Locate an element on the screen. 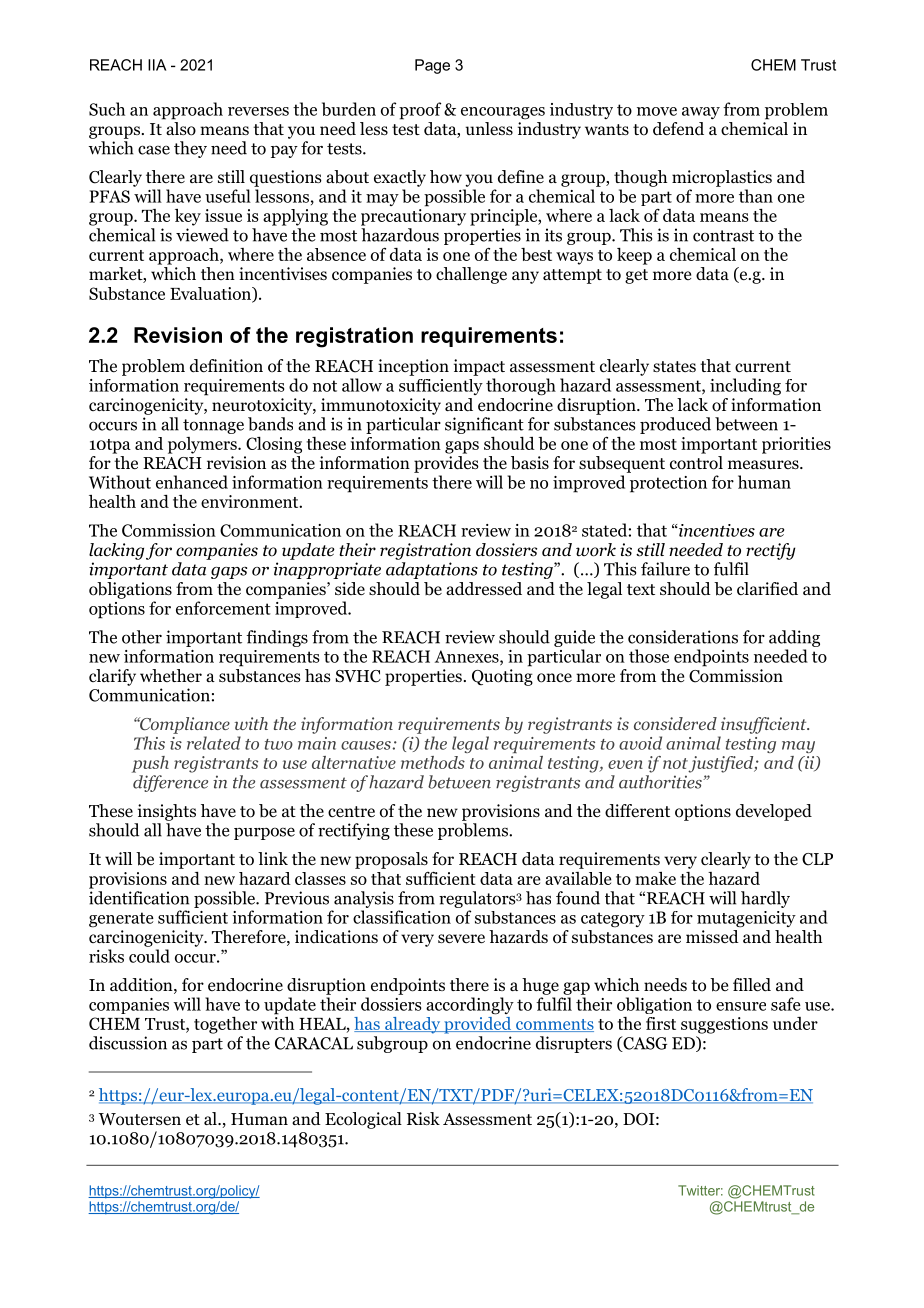  severe is located at coordinates (461, 939).
